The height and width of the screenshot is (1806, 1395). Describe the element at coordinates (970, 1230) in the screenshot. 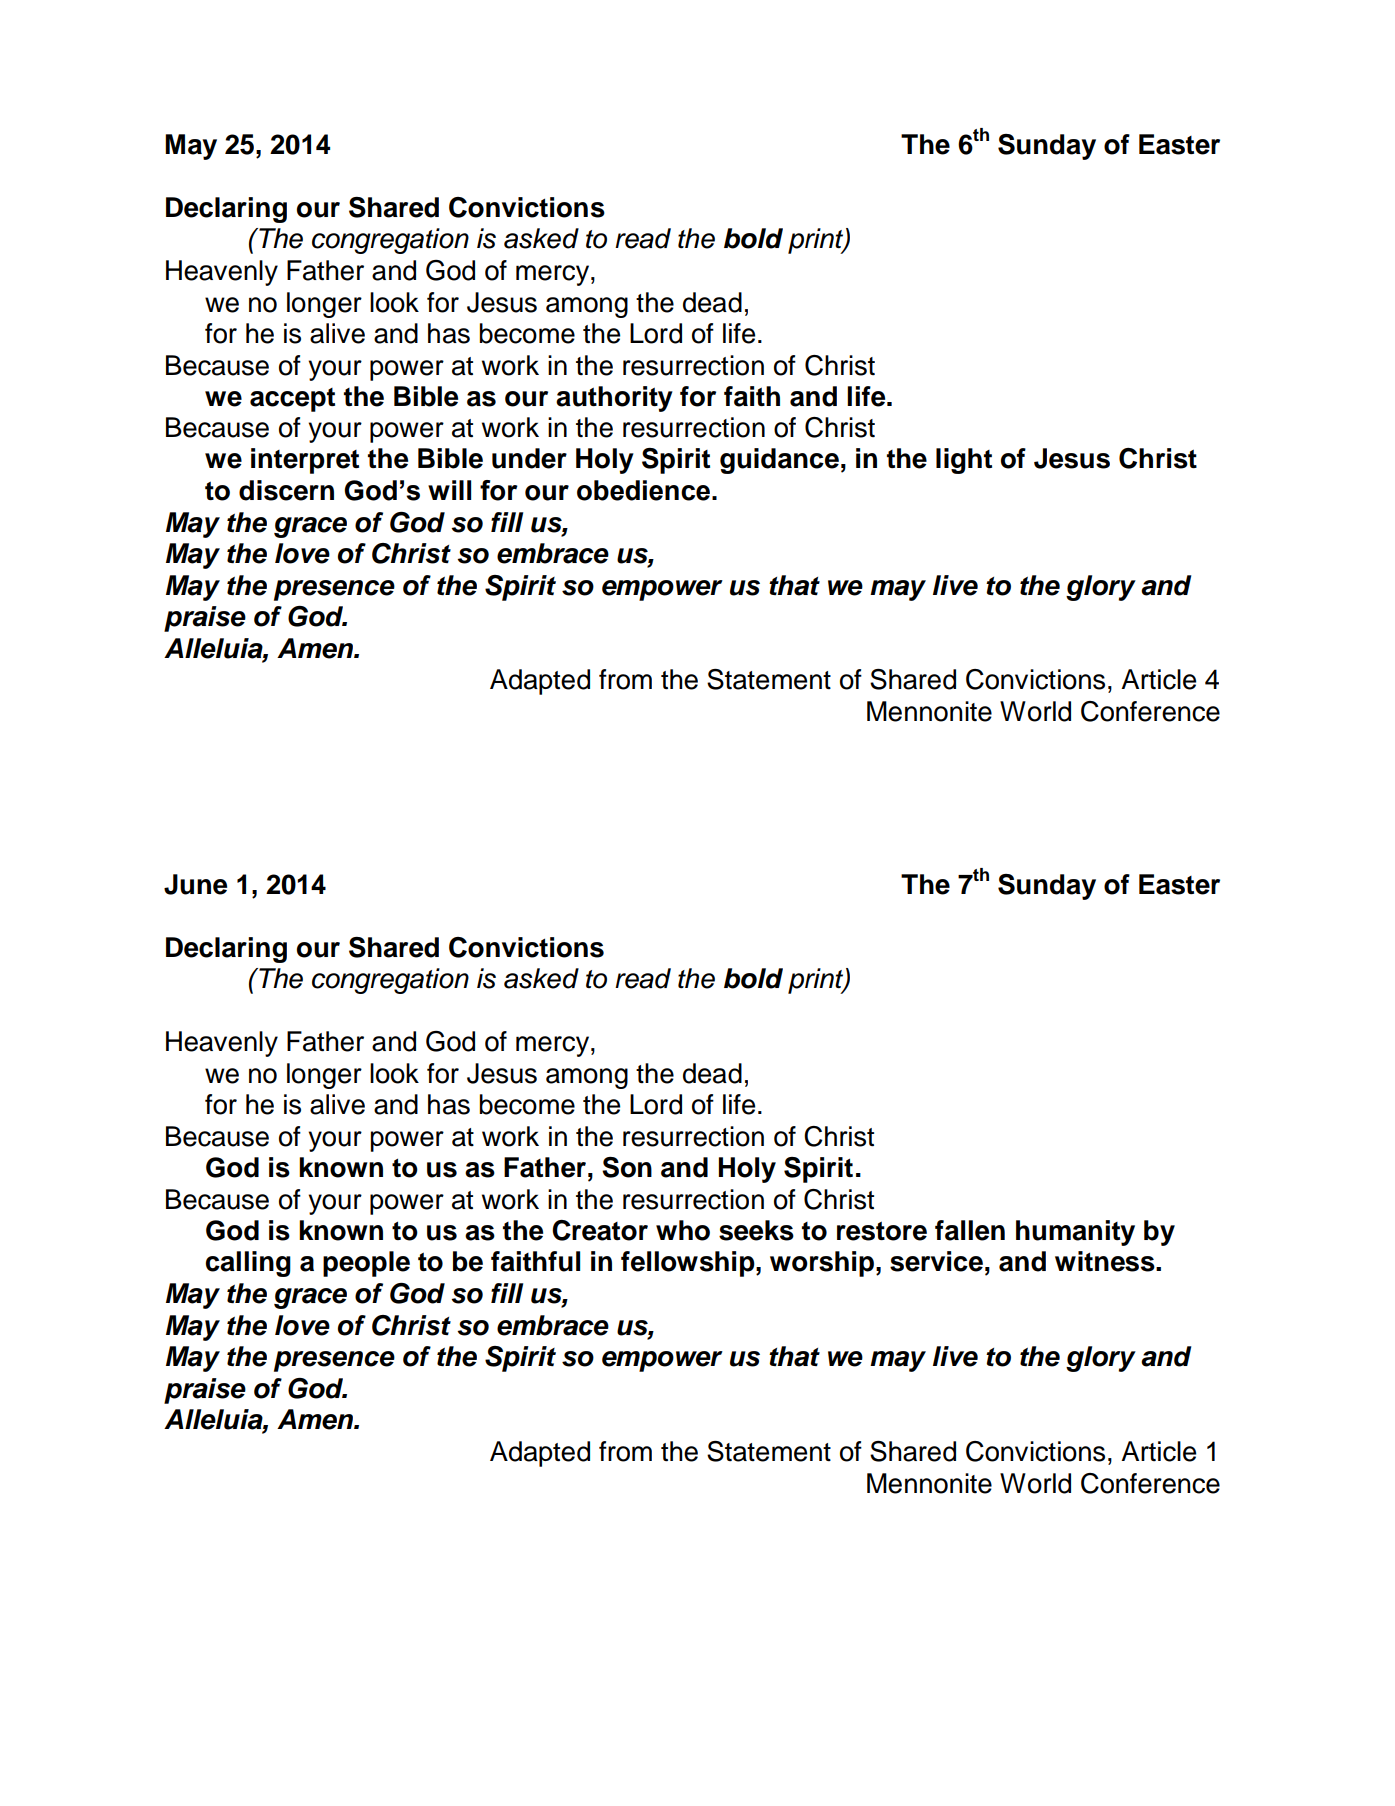

I see `fallen` at that location.
